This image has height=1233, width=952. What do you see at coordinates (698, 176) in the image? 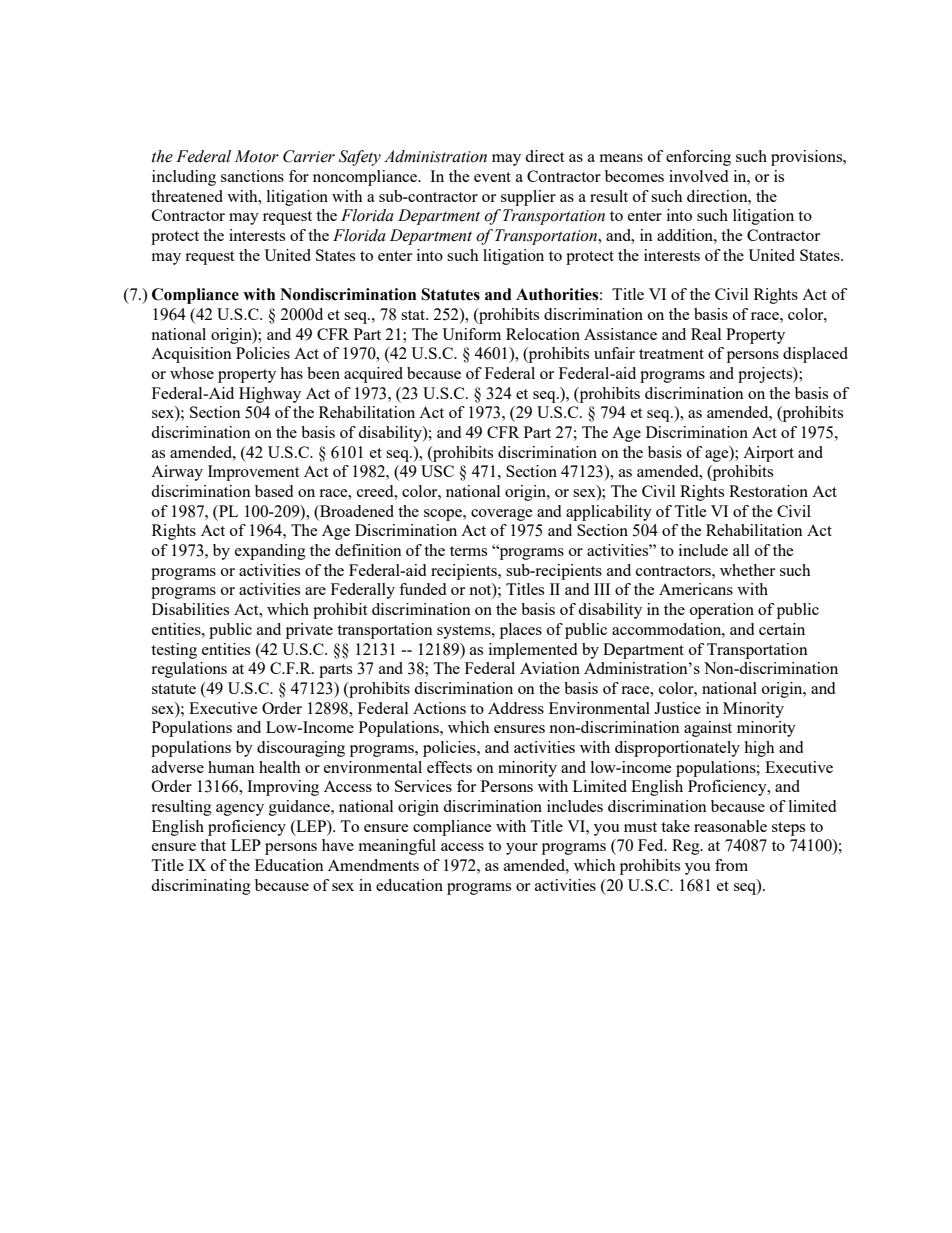
I see `involved` at bounding box center [698, 176].
